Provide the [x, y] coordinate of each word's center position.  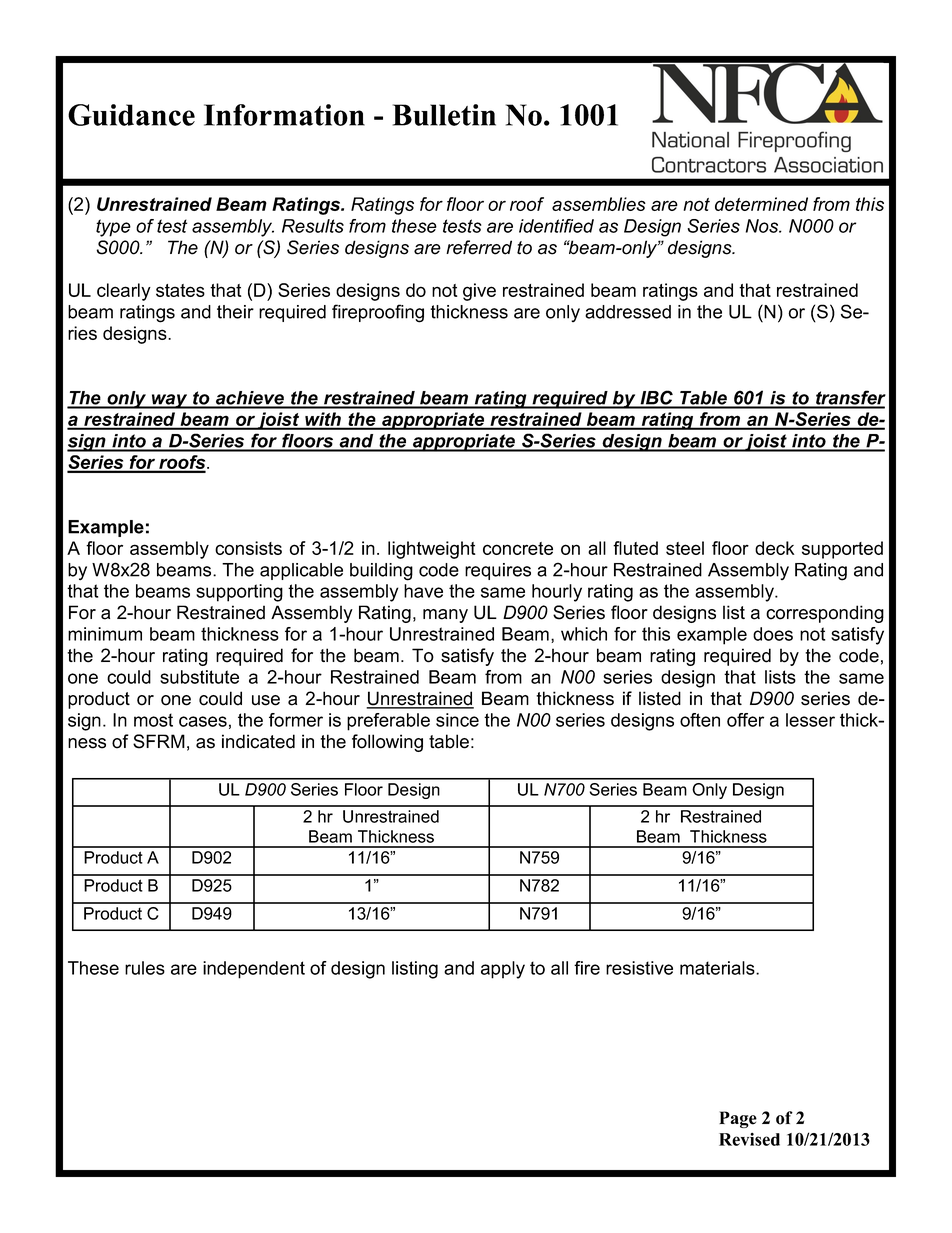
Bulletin [444, 115]
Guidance [131, 115]
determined [761, 204]
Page [738, 1119]
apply [503, 970]
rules [145, 968]
